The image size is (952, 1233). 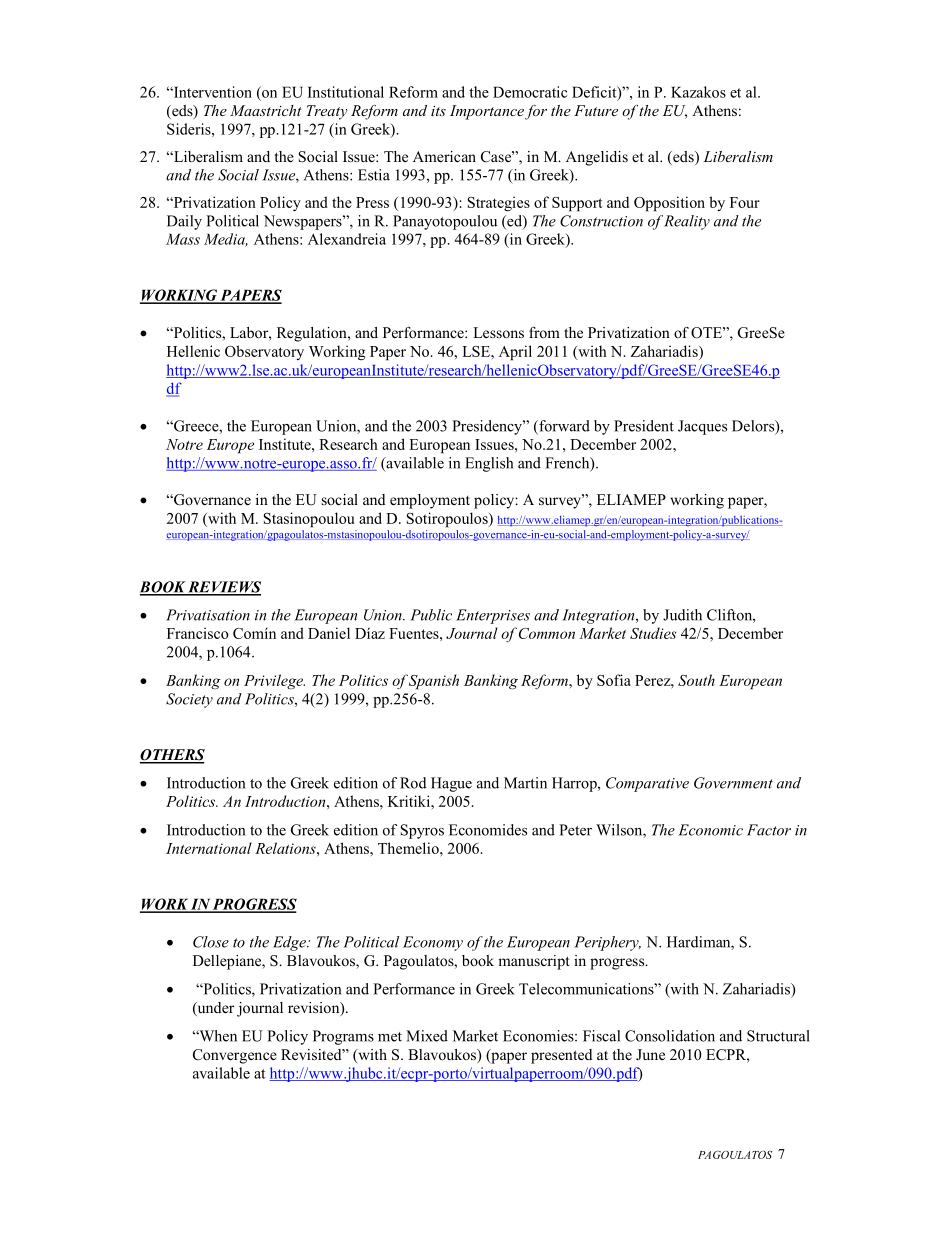 What do you see at coordinates (682, 615) in the page?
I see `Judith` at bounding box center [682, 615].
